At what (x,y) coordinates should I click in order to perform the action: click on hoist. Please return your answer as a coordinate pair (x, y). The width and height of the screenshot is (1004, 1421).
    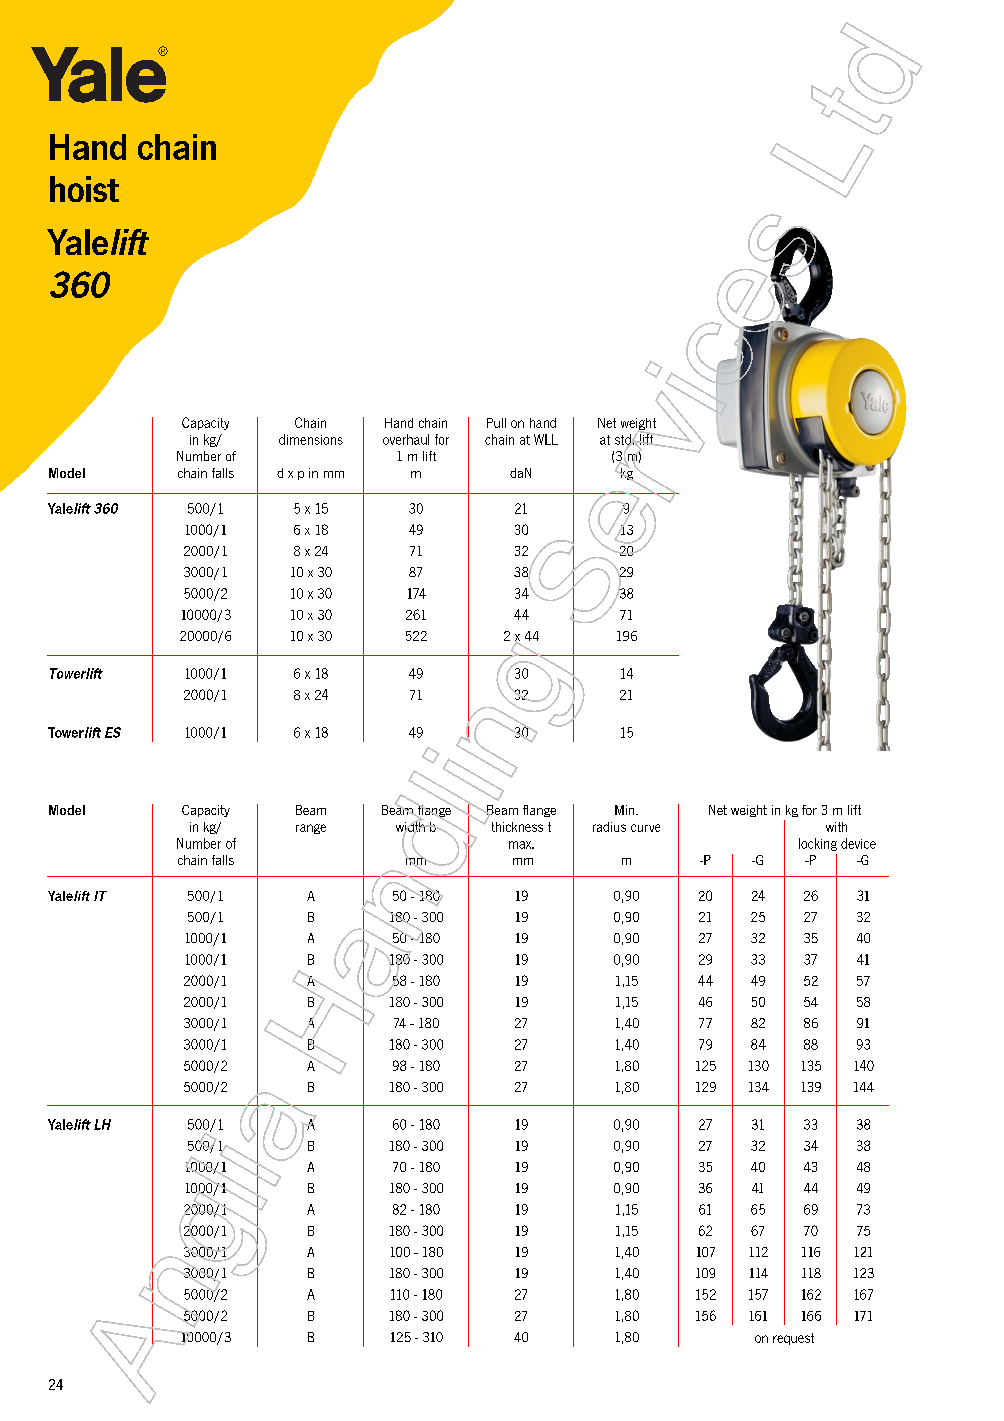
    Looking at the image, I should click on (84, 189).
